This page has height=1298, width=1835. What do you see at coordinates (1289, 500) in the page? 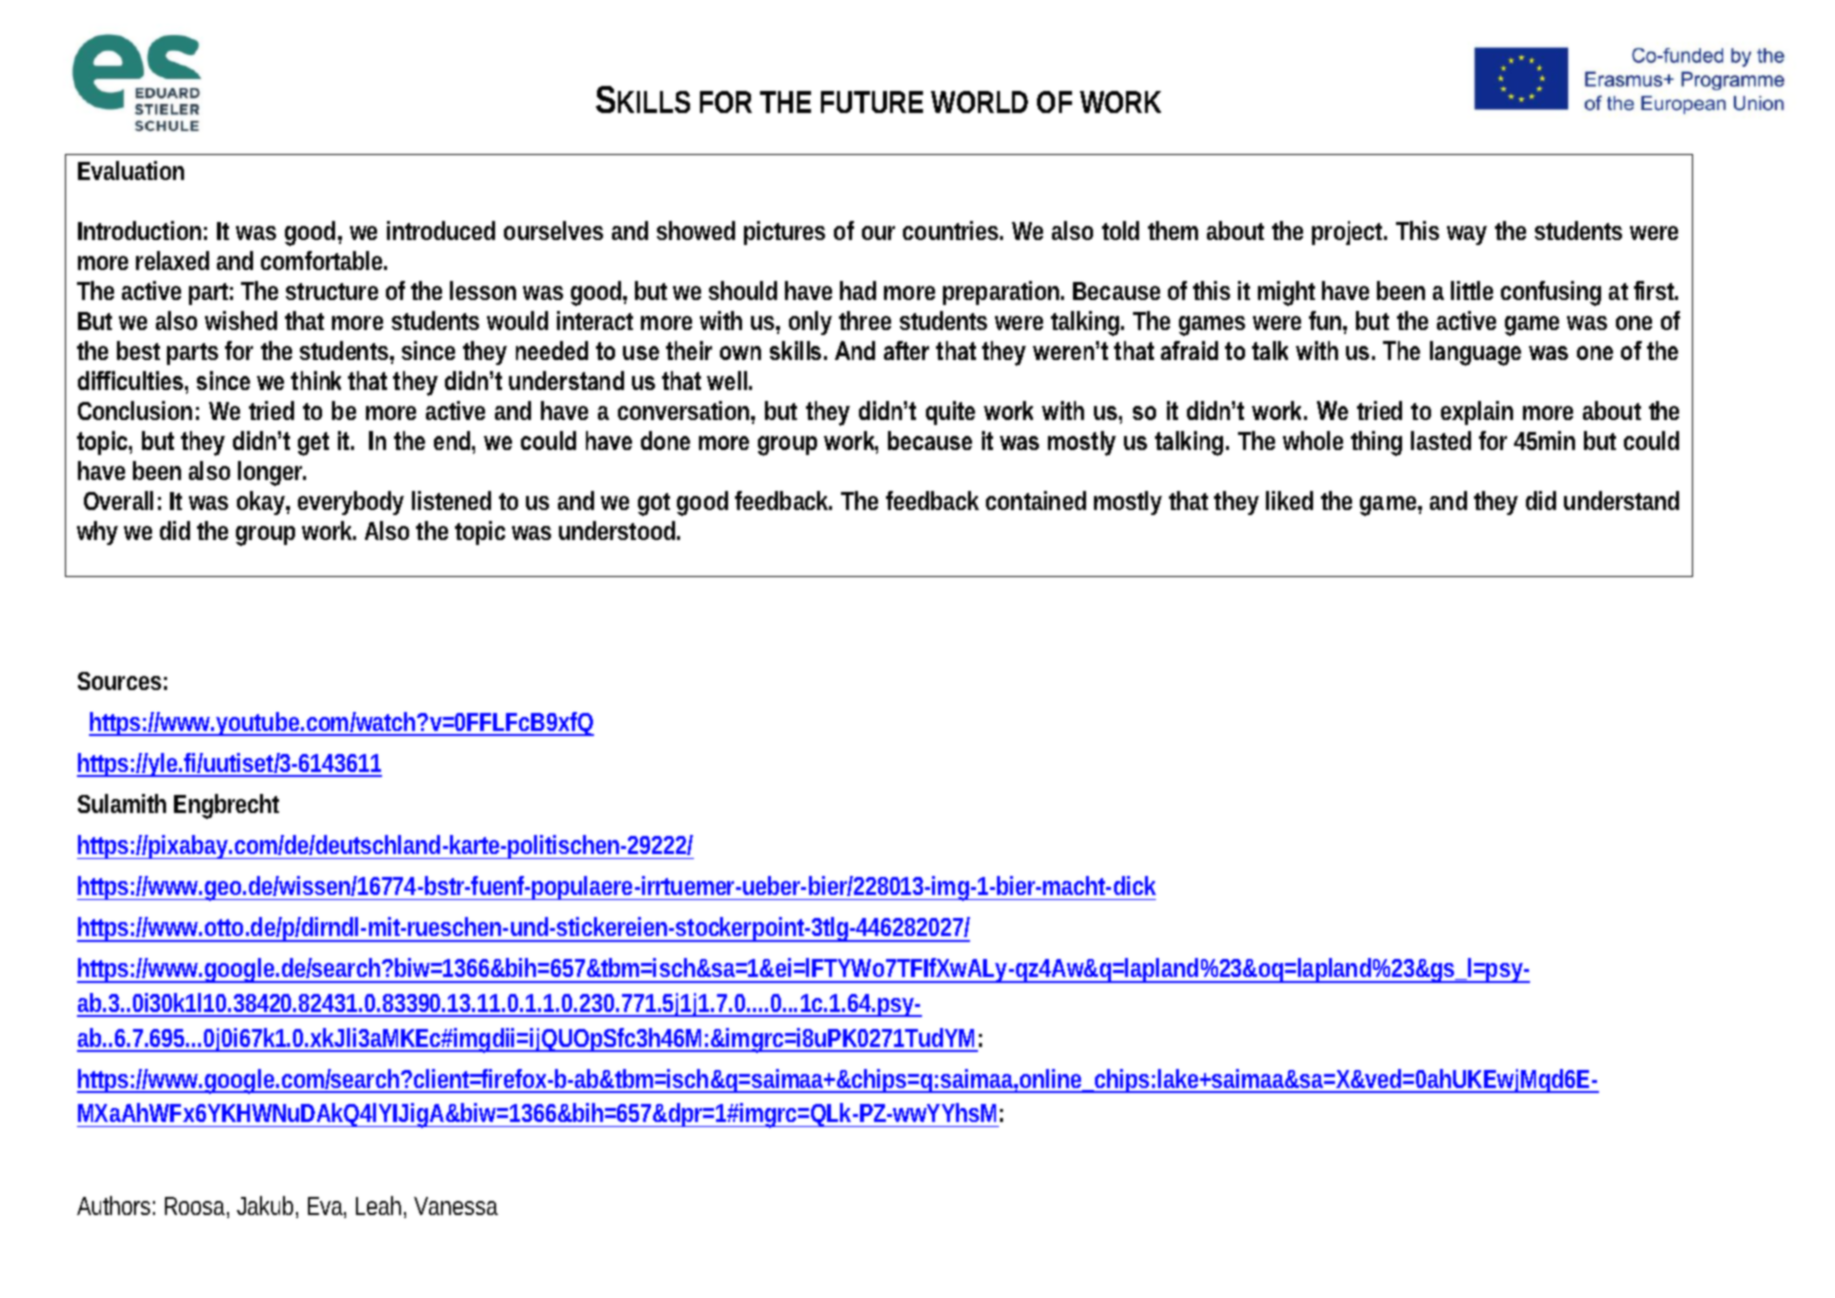
I see `liked` at bounding box center [1289, 500].
